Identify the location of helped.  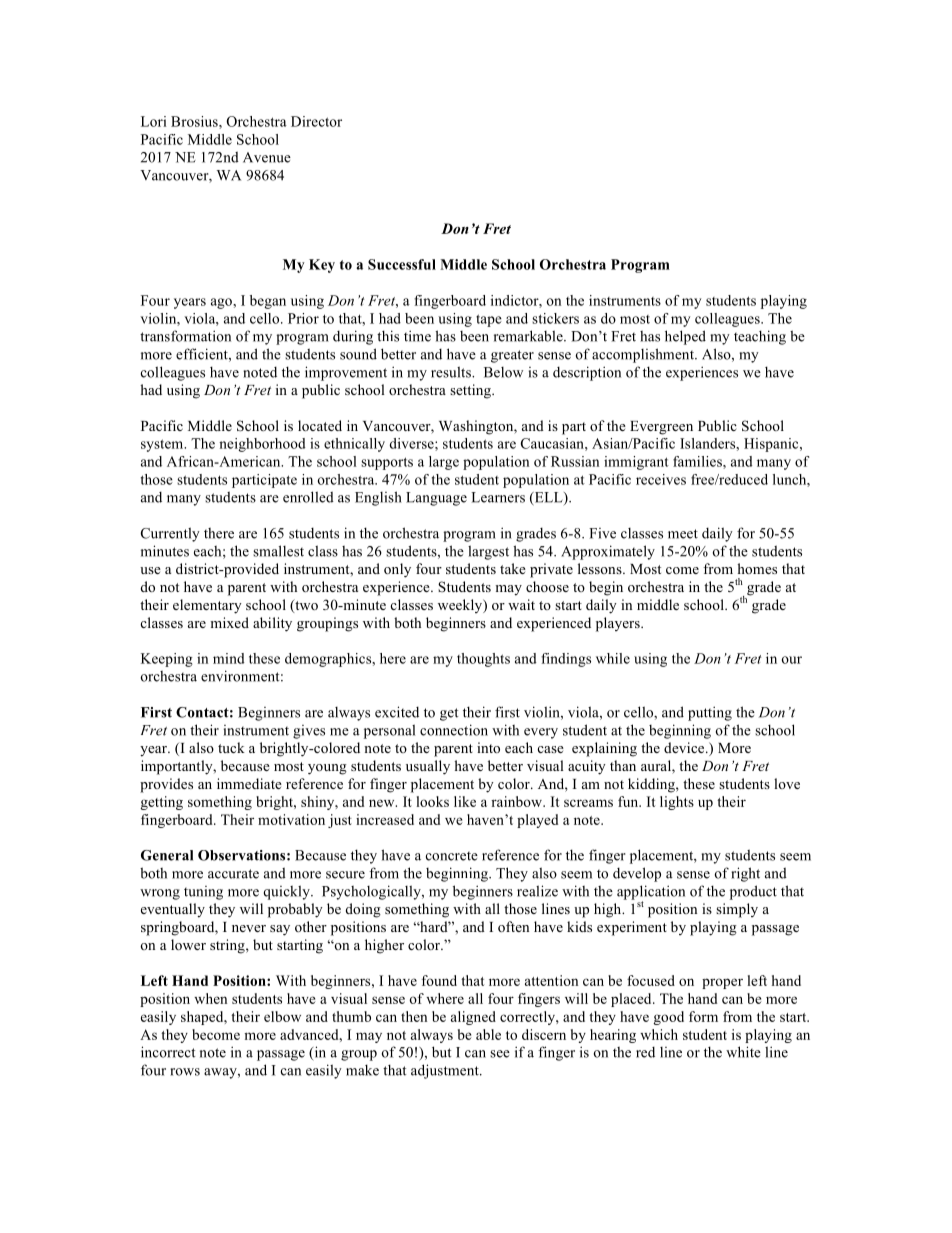
(685, 337).
